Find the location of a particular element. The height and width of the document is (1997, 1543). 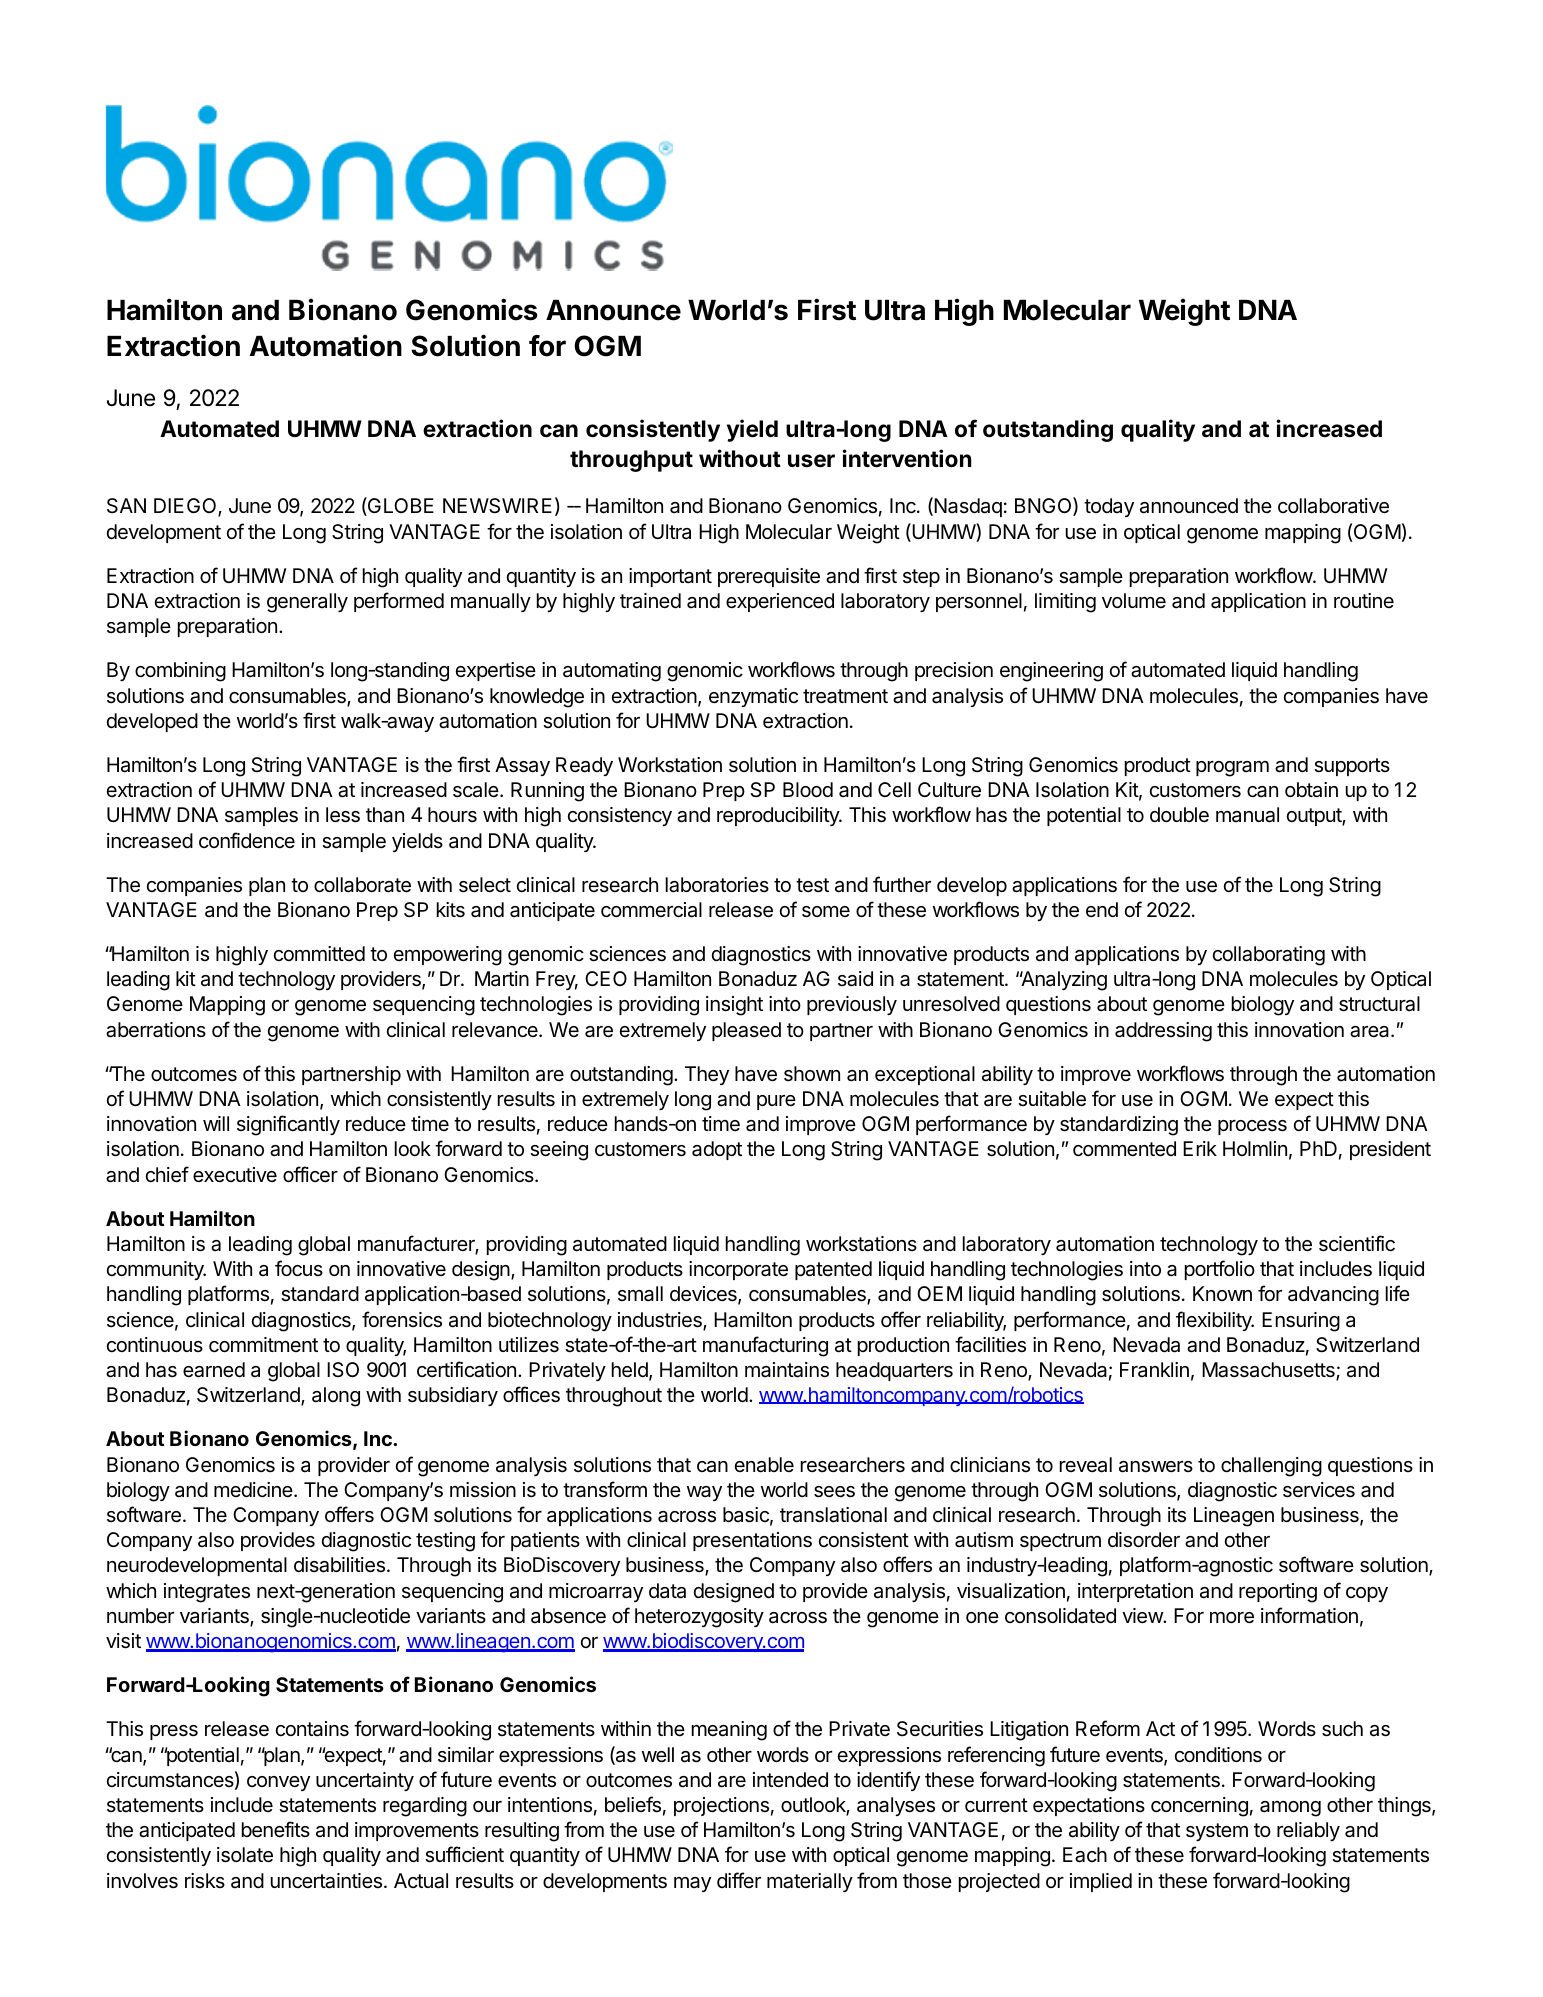

Erik is located at coordinates (1200, 1148).
